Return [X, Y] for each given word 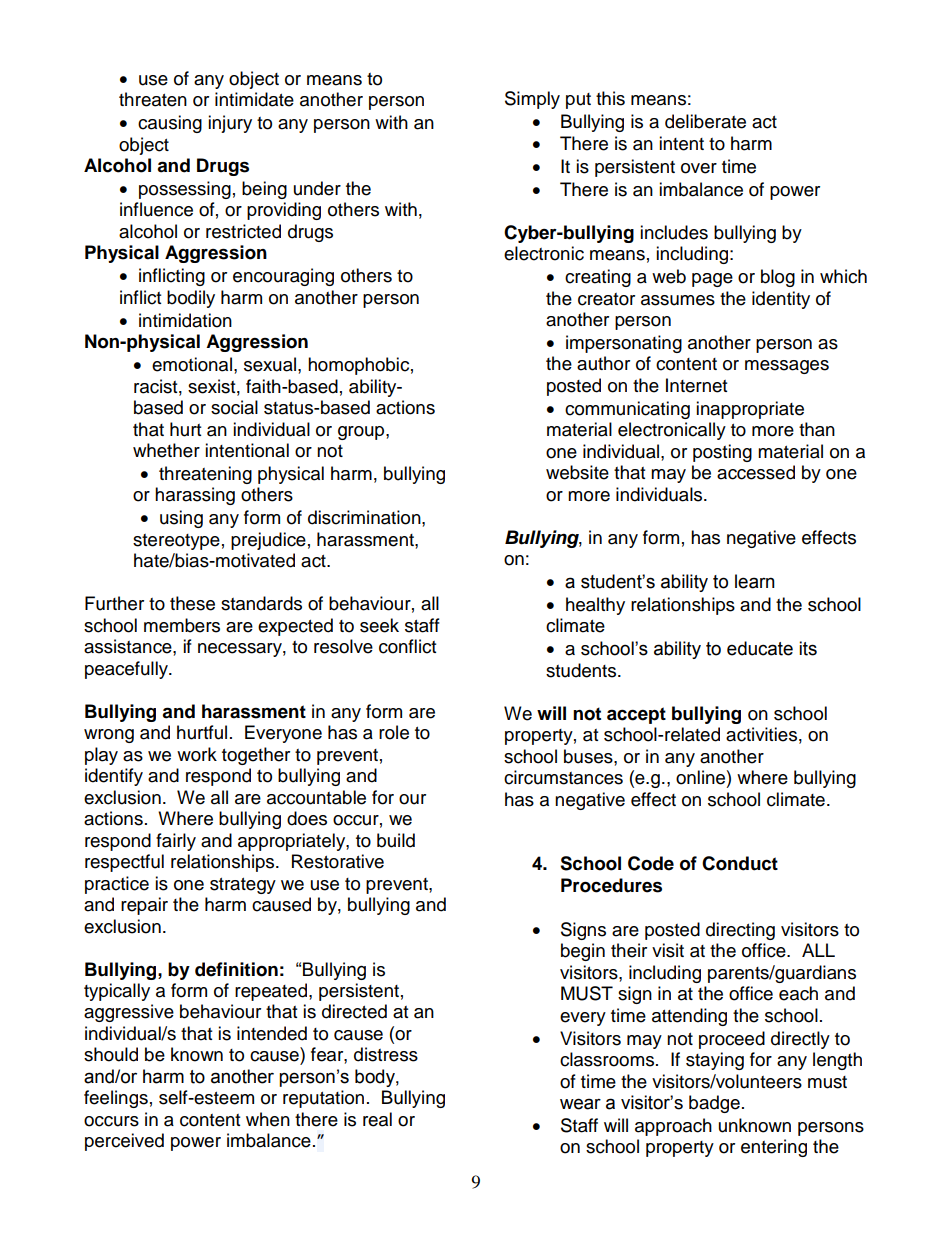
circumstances [563, 777]
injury [230, 124]
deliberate [705, 121]
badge [714, 1104]
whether [166, 450]
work [197, 754]
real [377, 1119]
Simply [532, 100]
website [577, 472]
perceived [124, 1142]
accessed [756, 472]
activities [761, 734]
